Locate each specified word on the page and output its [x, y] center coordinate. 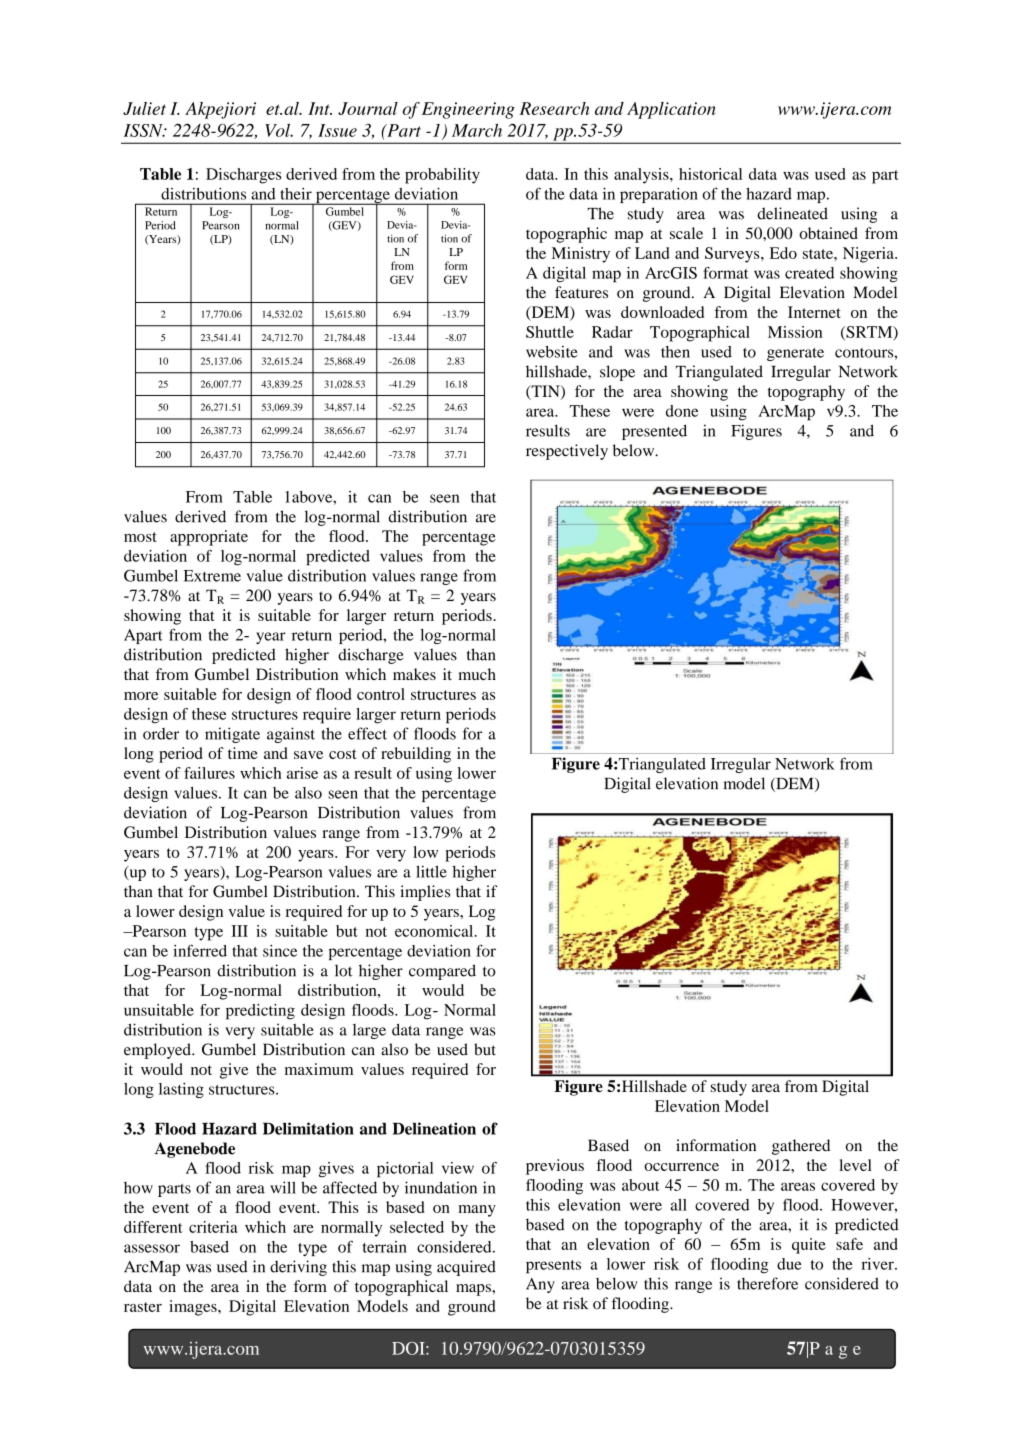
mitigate [232, 735]
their [296, 194]
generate [795, 354]
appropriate [209, 538]
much [477, 674]
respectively [567, 452]
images [194, 1308]
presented [654, 432]
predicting [260, 1012]
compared [442, 972]
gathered [801, 1147]
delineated [792, 213]
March [477, 130]
